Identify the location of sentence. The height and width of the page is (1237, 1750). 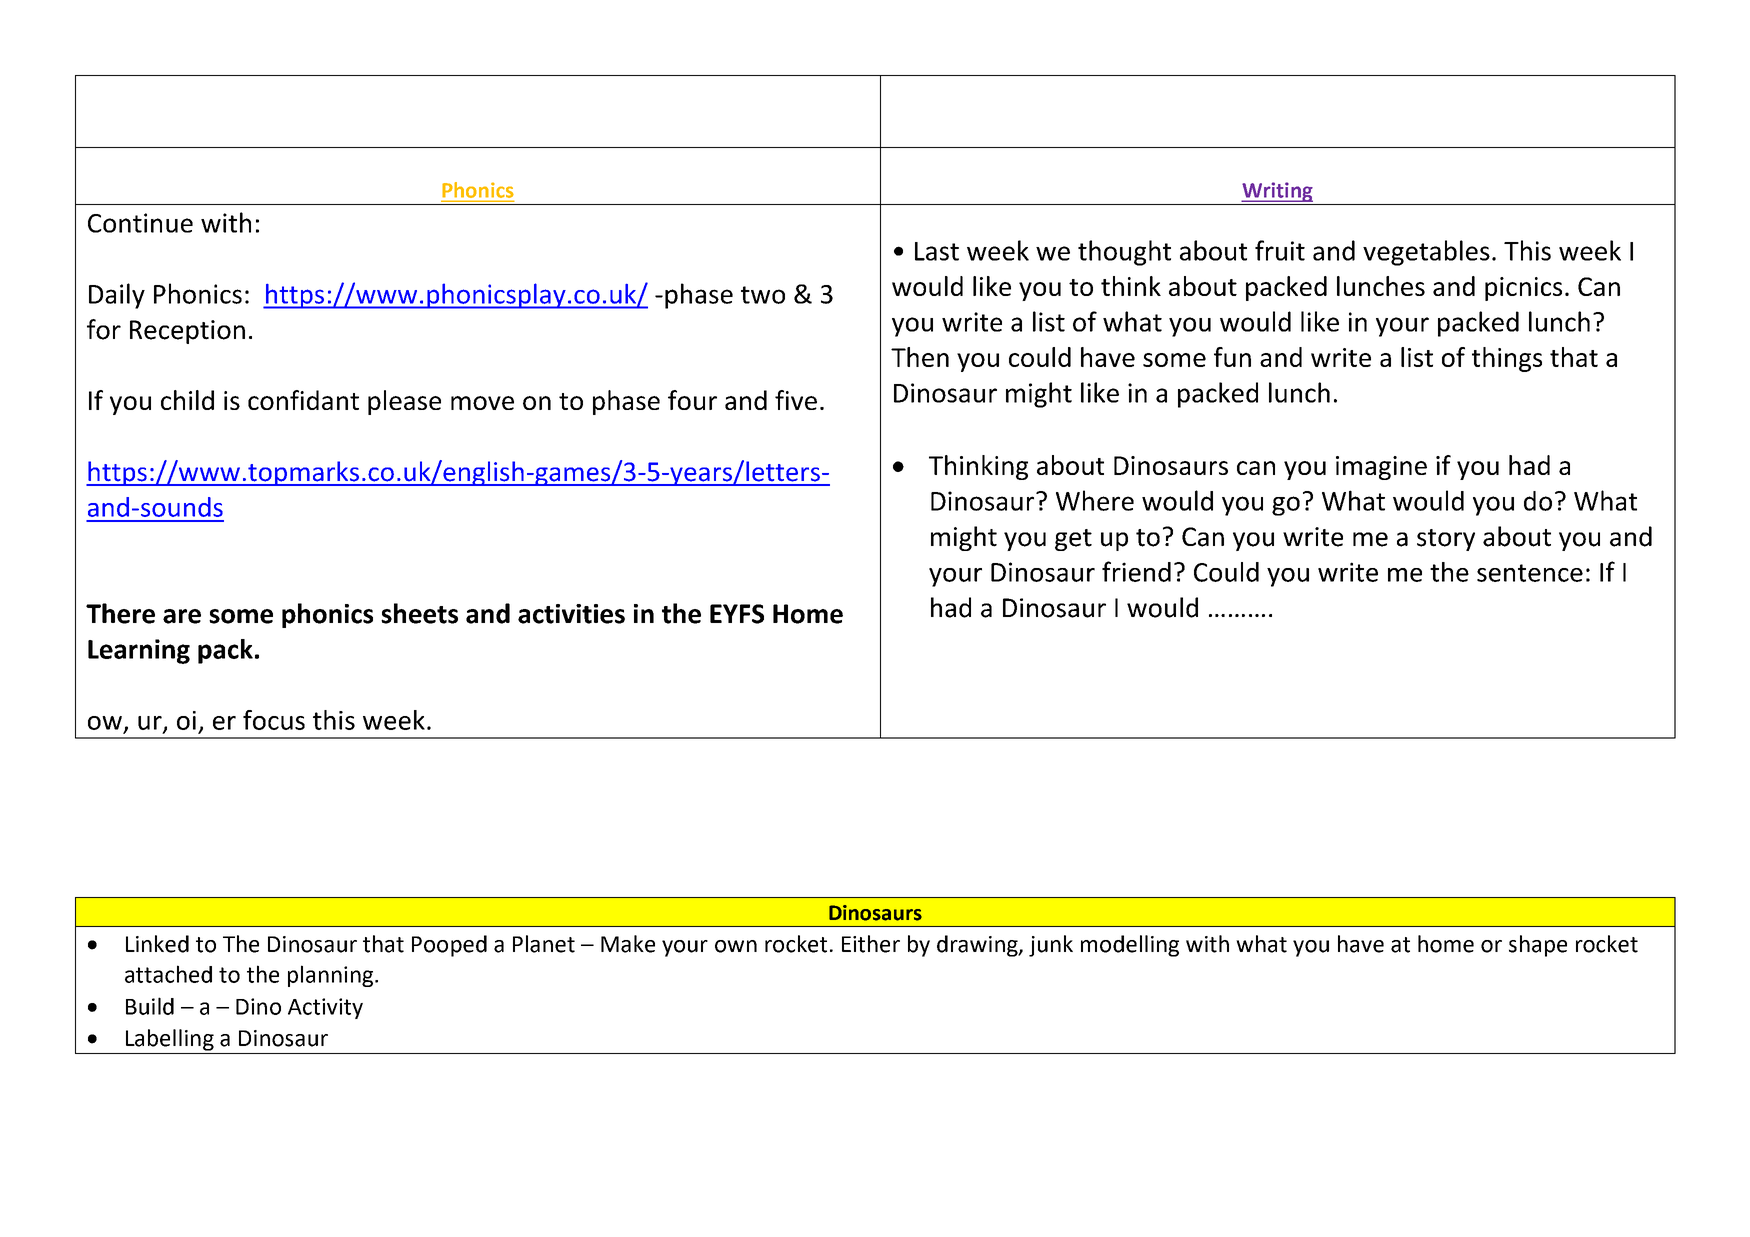
(1530, 573).
